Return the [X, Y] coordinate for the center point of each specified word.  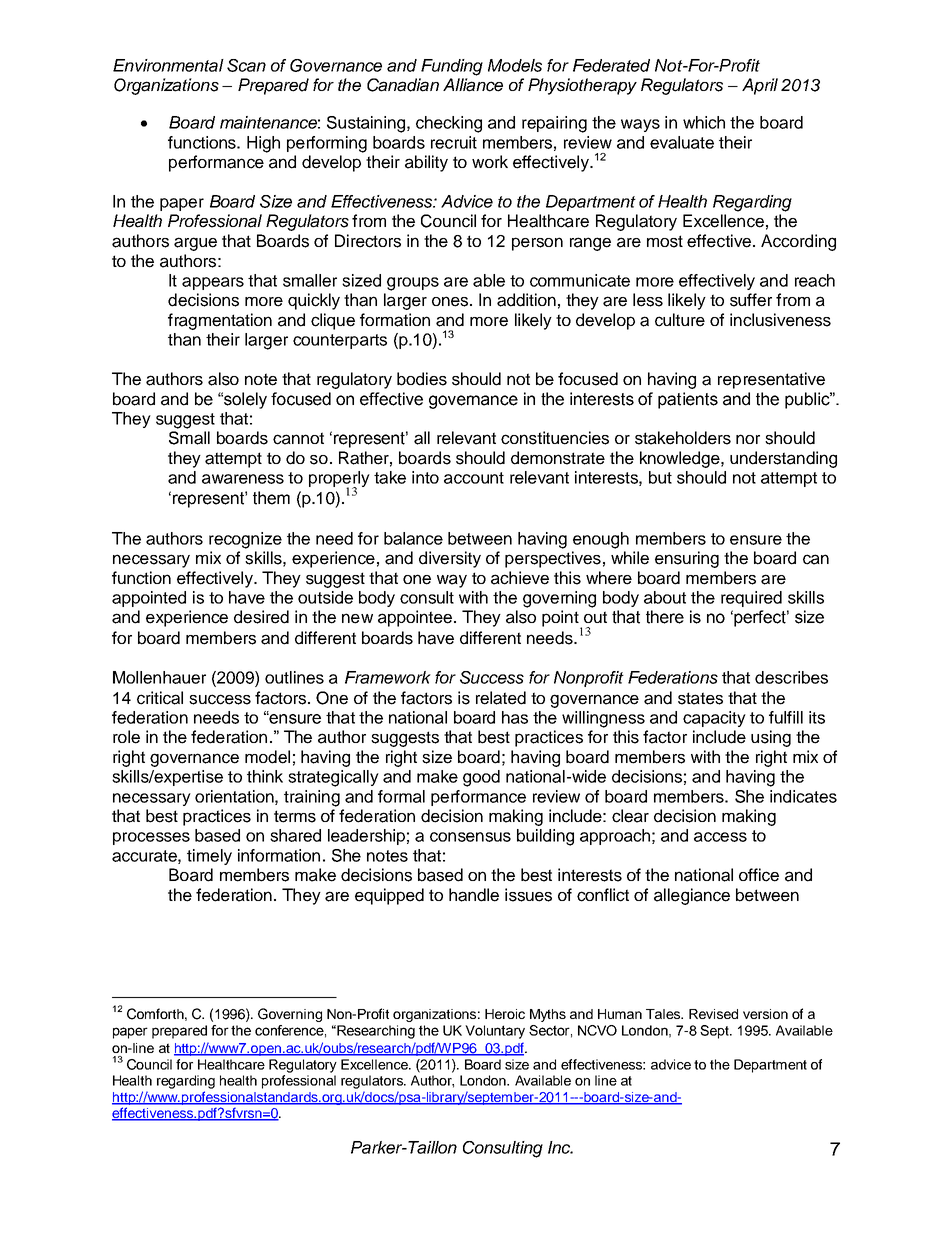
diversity [450, 559]
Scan [246, 65]
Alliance [473, 85]
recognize [245, 540]
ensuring [687, 559]
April [760, 86]
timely [209, 857]
